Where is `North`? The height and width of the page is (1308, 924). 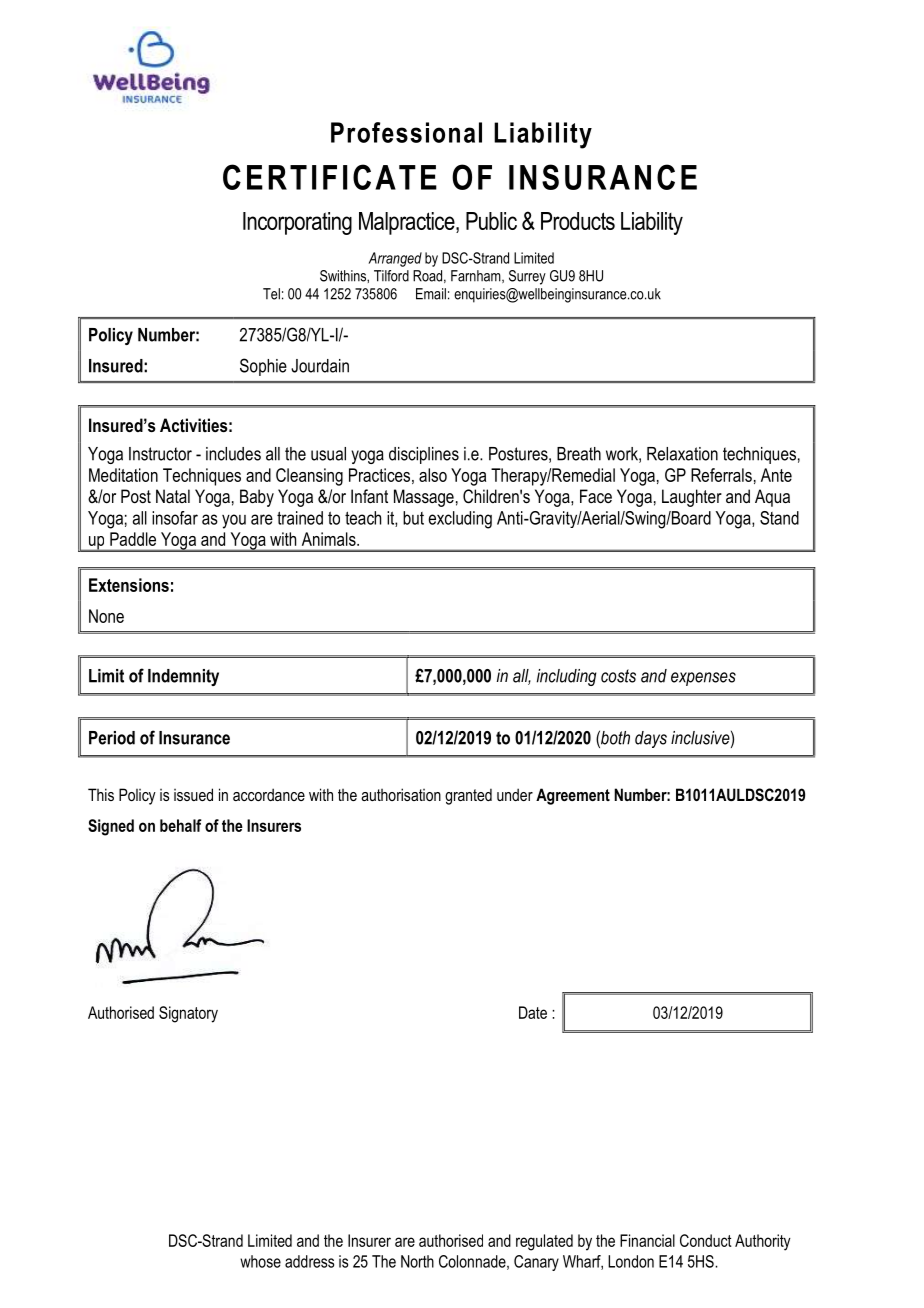 North is located at coordinates (417, 1261).
